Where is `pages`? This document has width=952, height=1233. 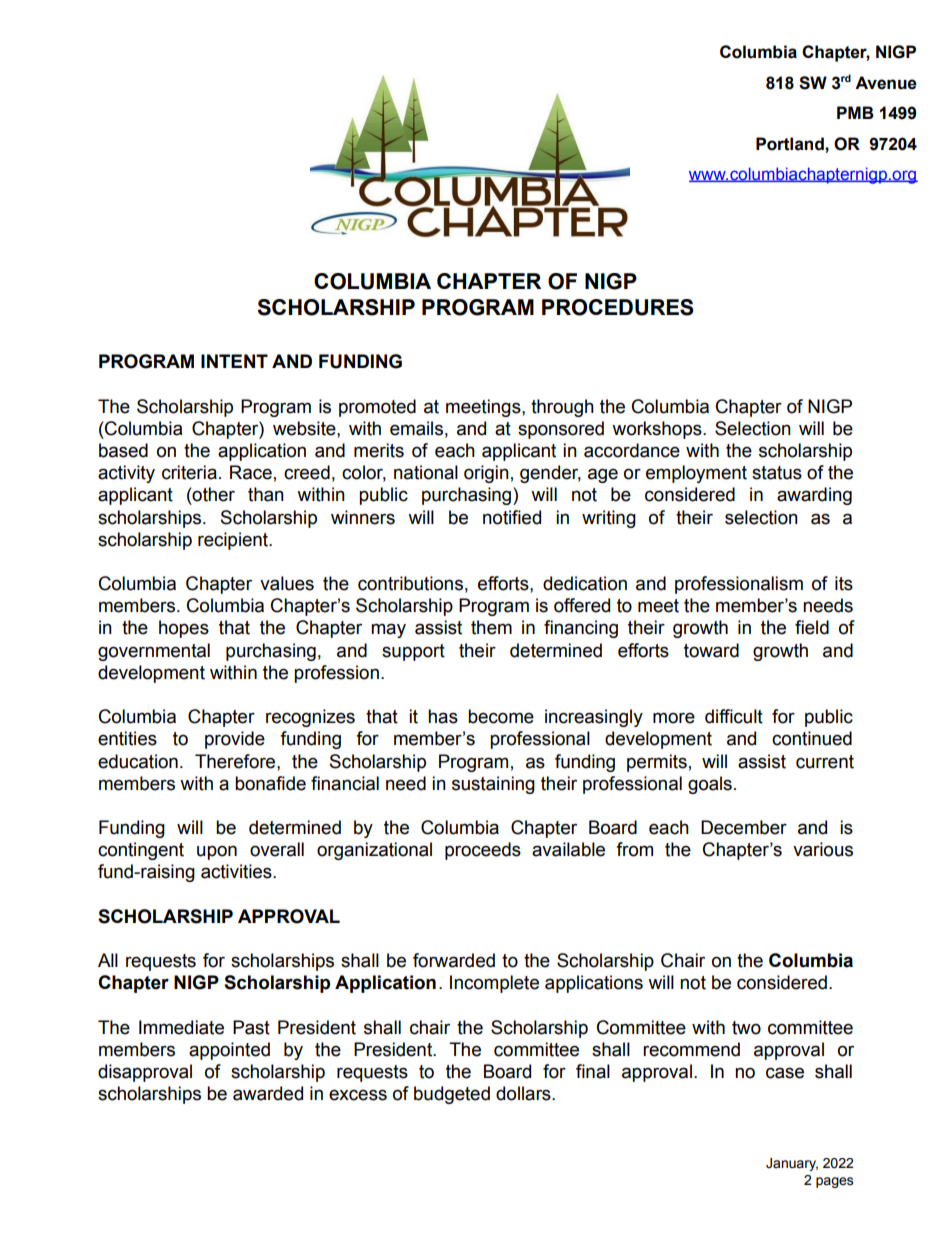 pages is located at coordinates (834, 1182).
